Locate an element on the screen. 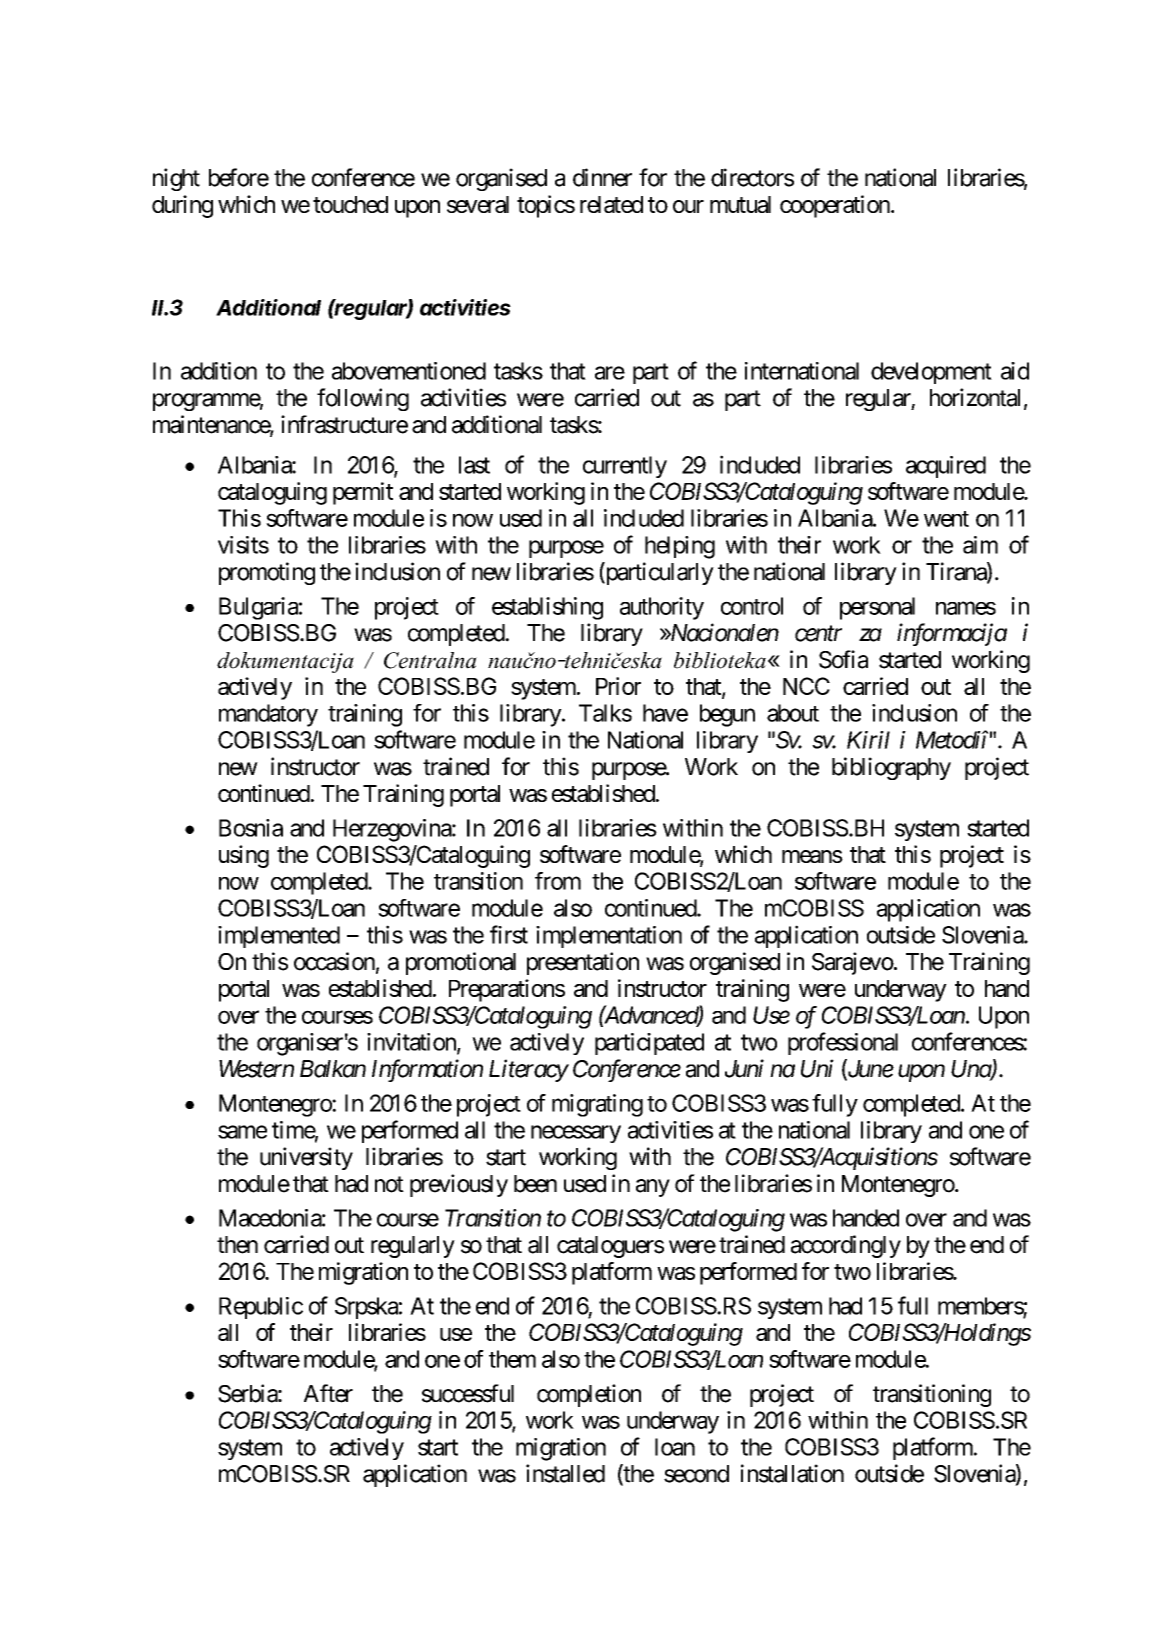 The image size is (1155, 1634). Bosnia is located at coordinates (251, 828).
